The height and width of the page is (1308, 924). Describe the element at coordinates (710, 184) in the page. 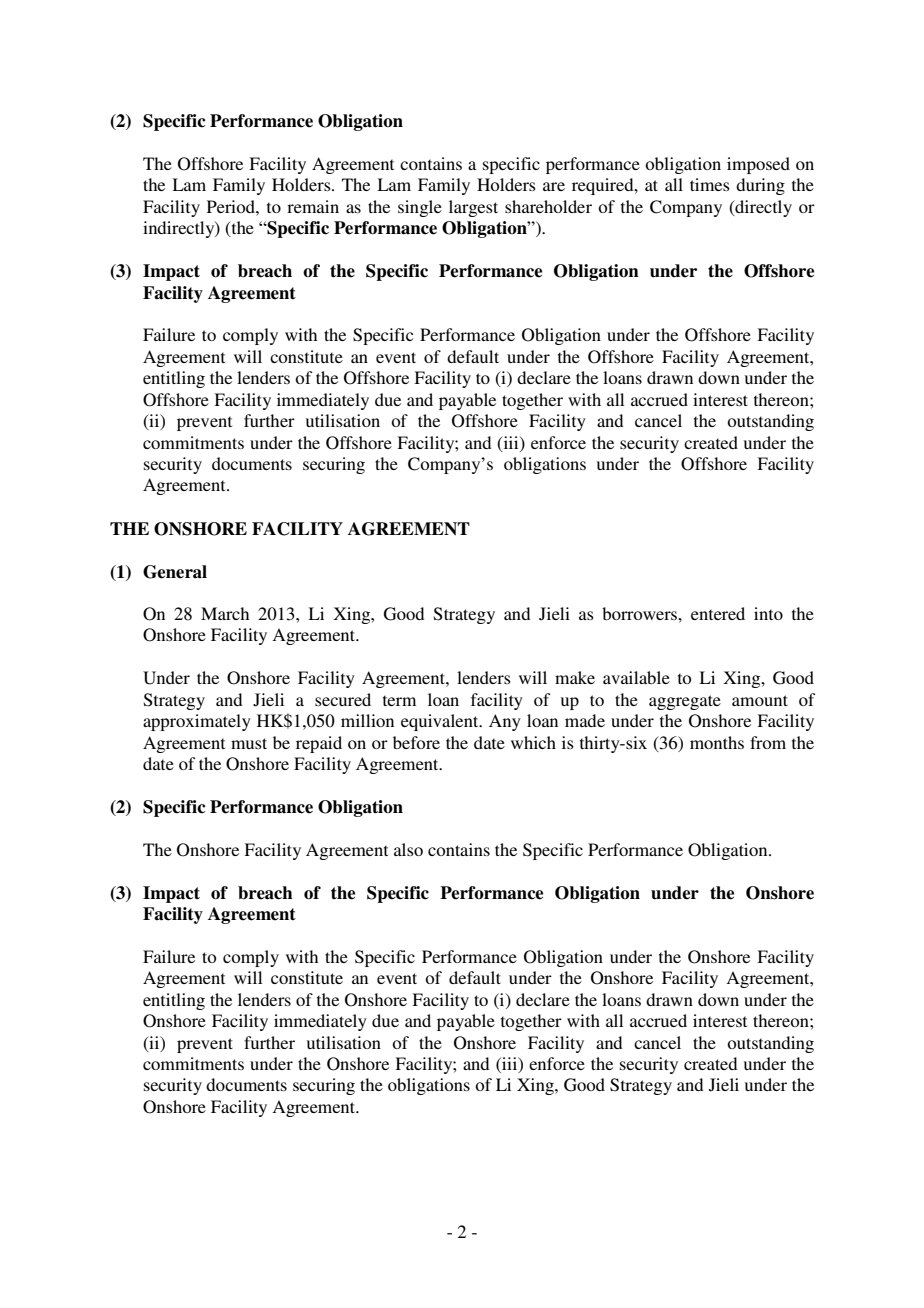

I see `times` at that location.
